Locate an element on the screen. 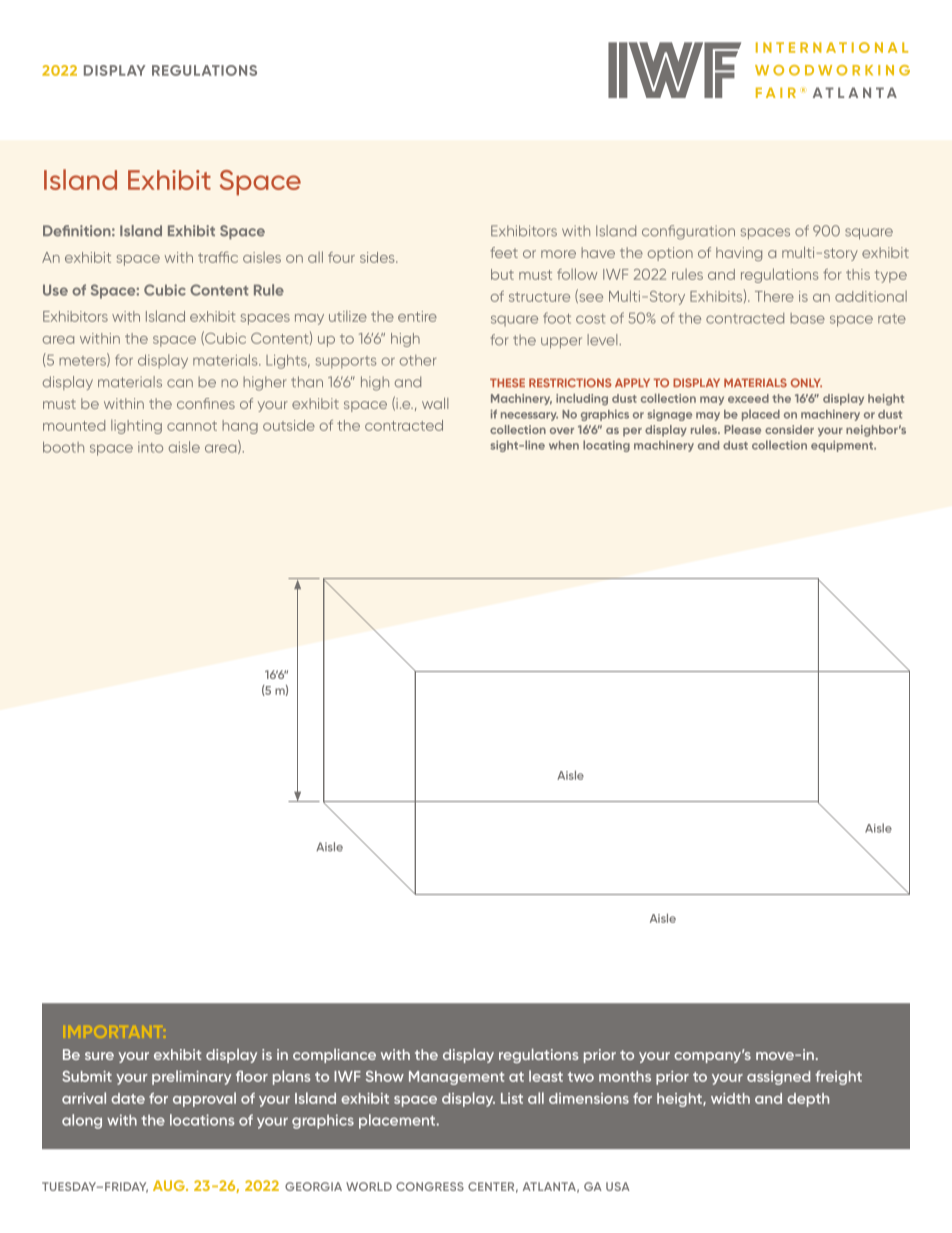 The width and height of the screenshot is (952, 1233). equipment is located at coordinates (843, 446).
